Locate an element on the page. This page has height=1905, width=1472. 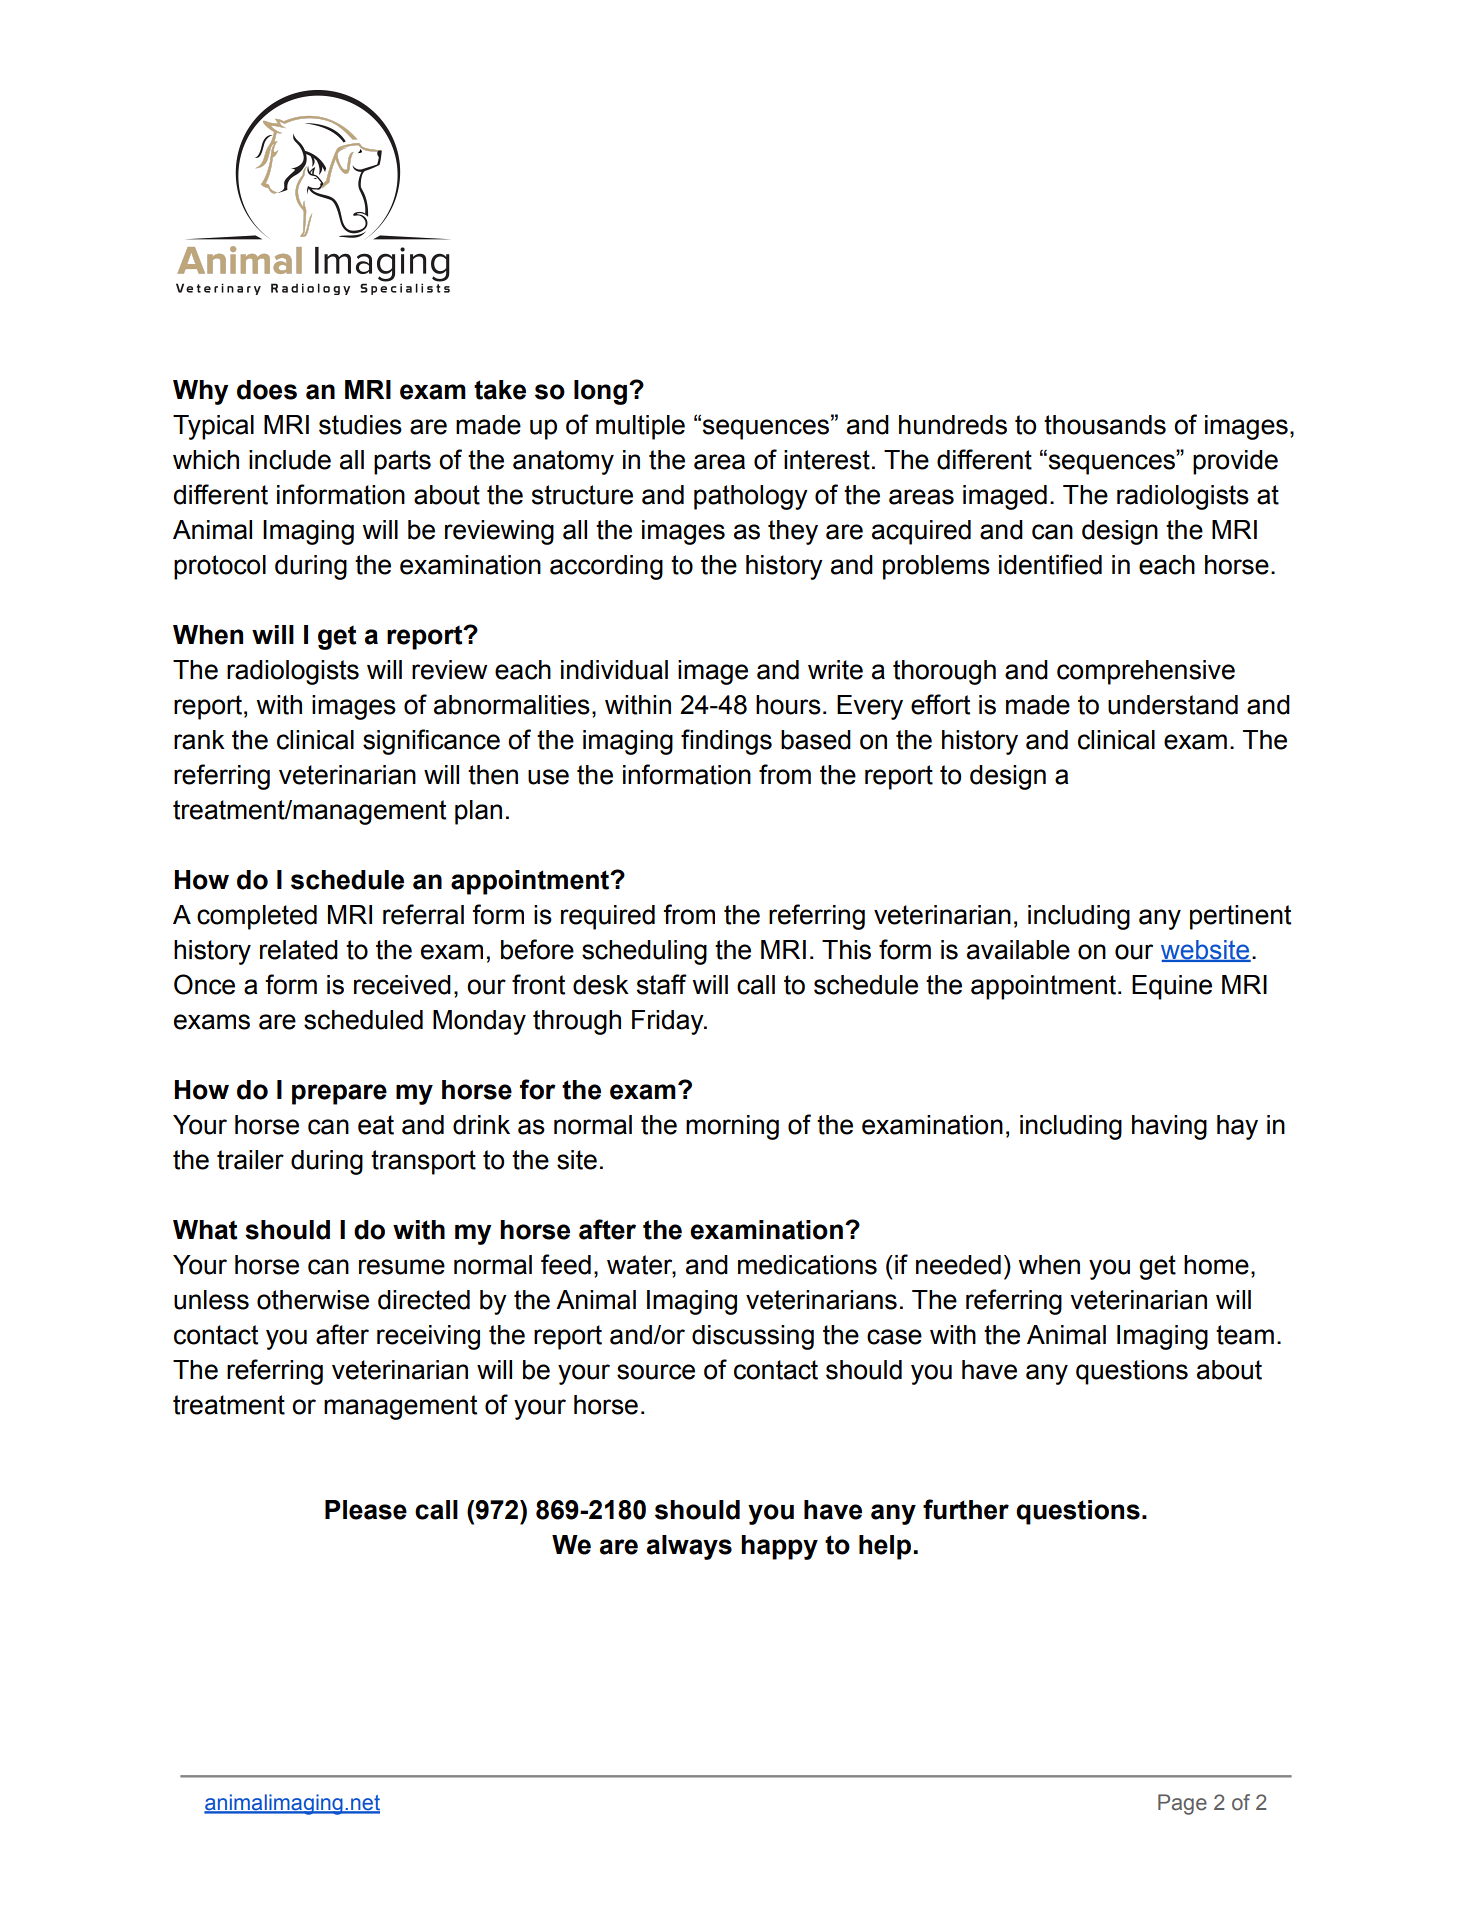
studies is located at coordinates (360, 425).
